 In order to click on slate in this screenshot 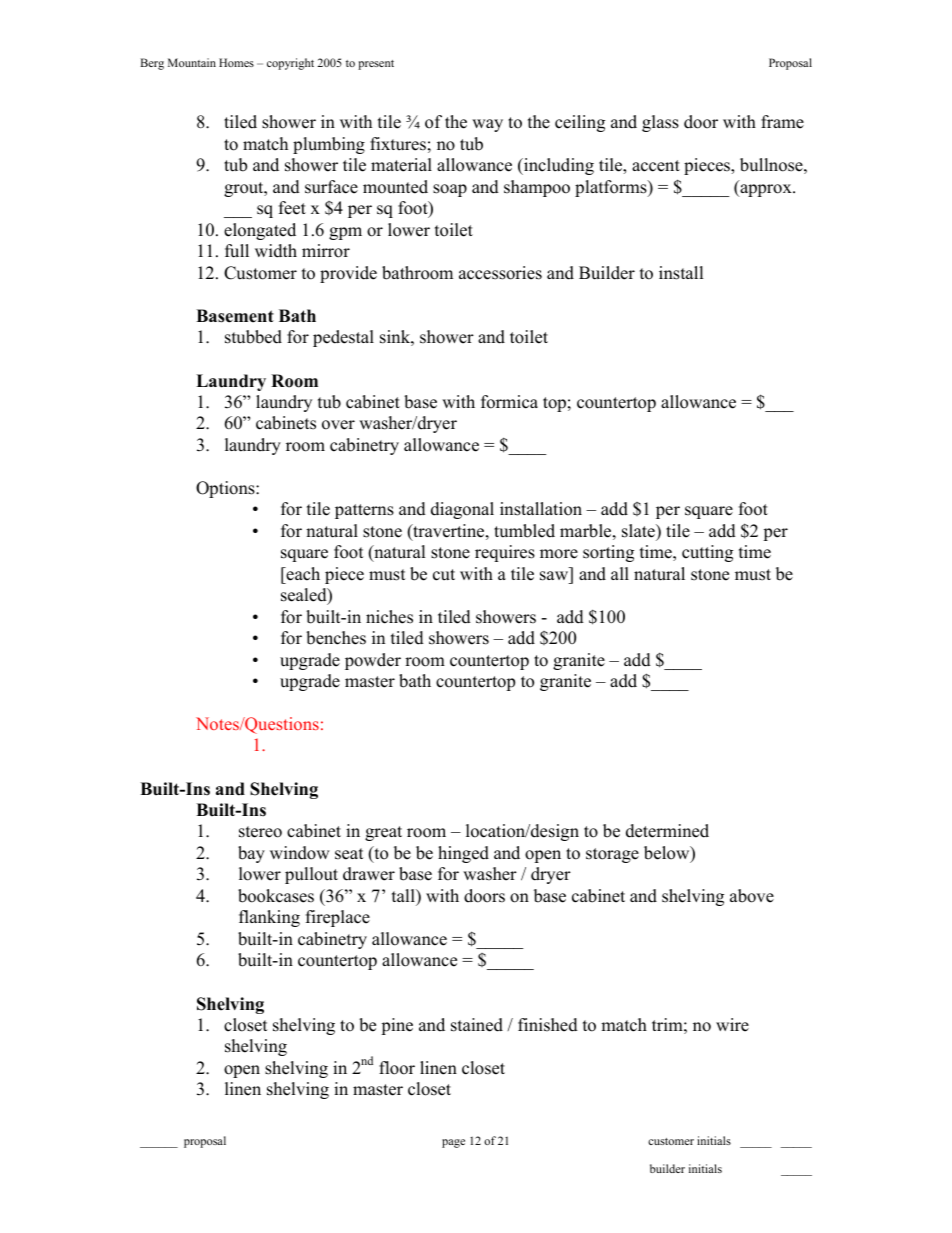, I will do `click(639, 531)`.
